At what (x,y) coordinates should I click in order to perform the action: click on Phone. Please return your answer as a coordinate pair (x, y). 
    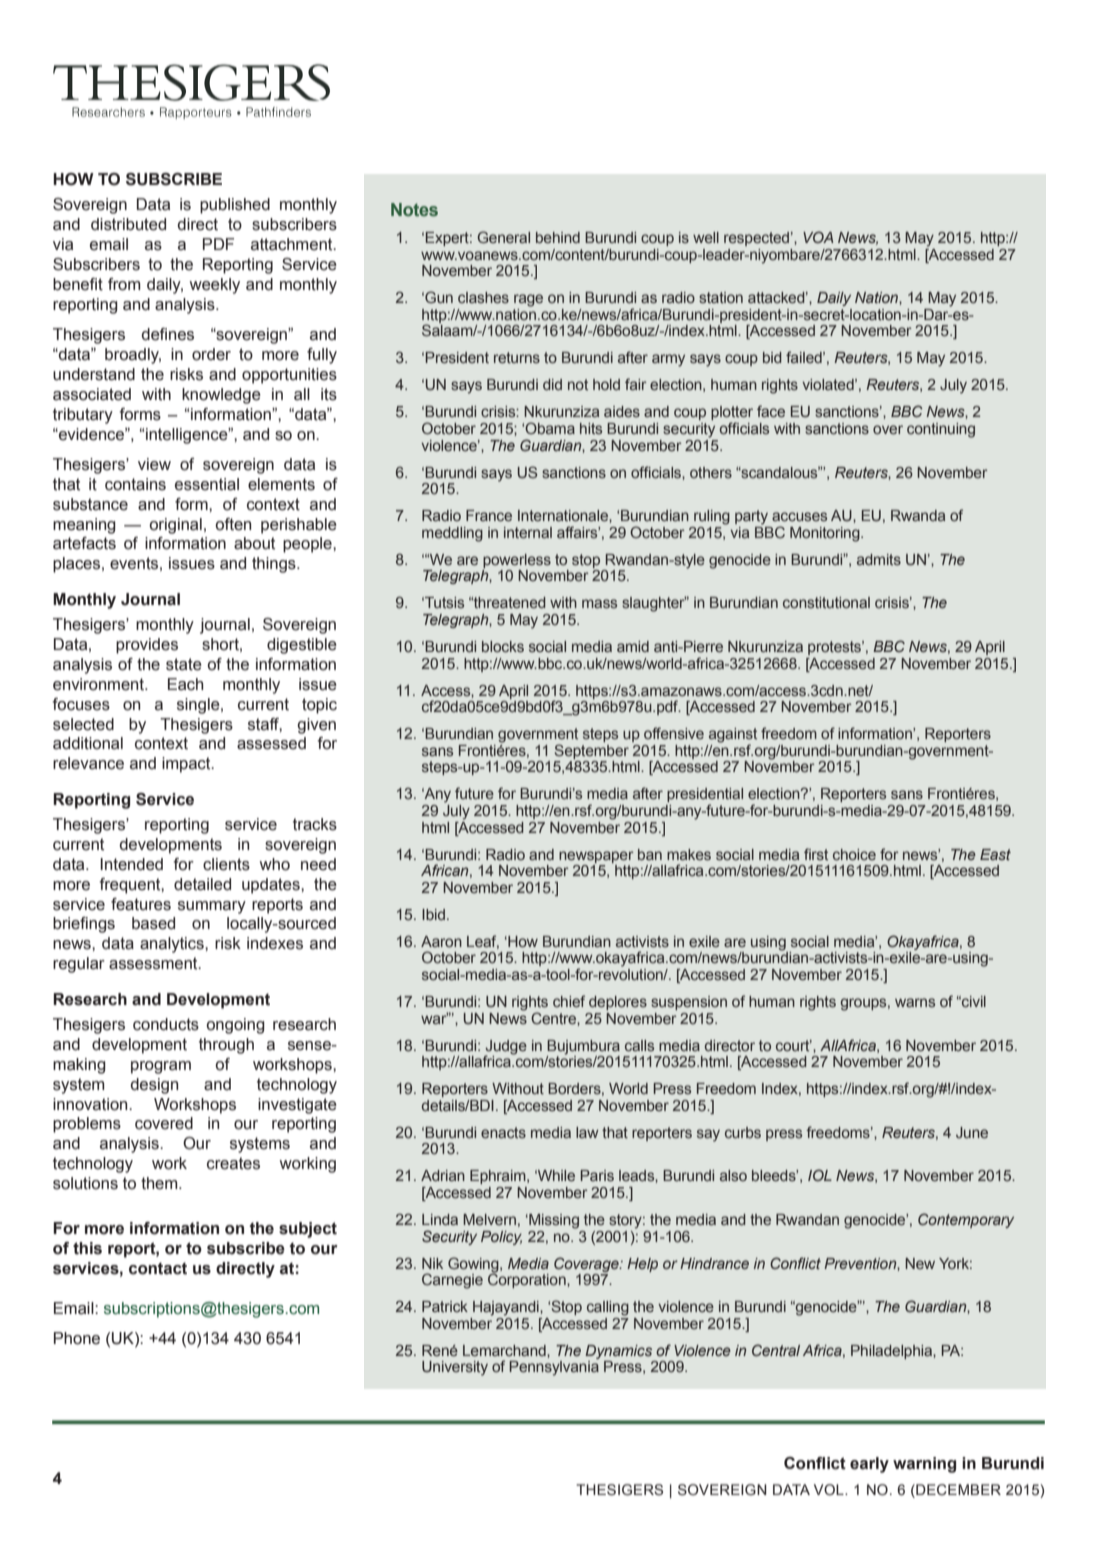
    Looking at the image, I should click on (77, 1338).
